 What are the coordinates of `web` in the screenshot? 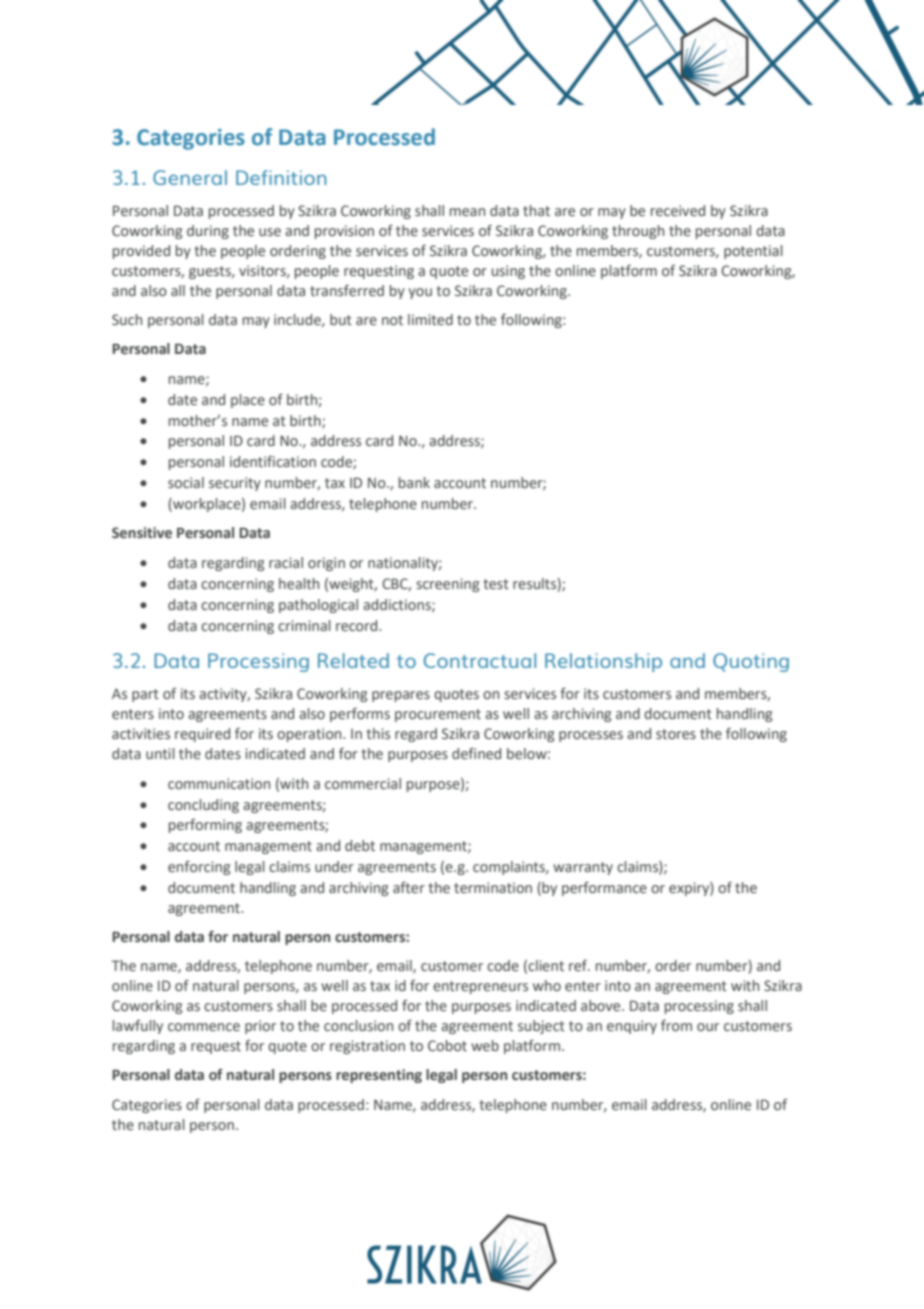 It's located at (485, 1045).
